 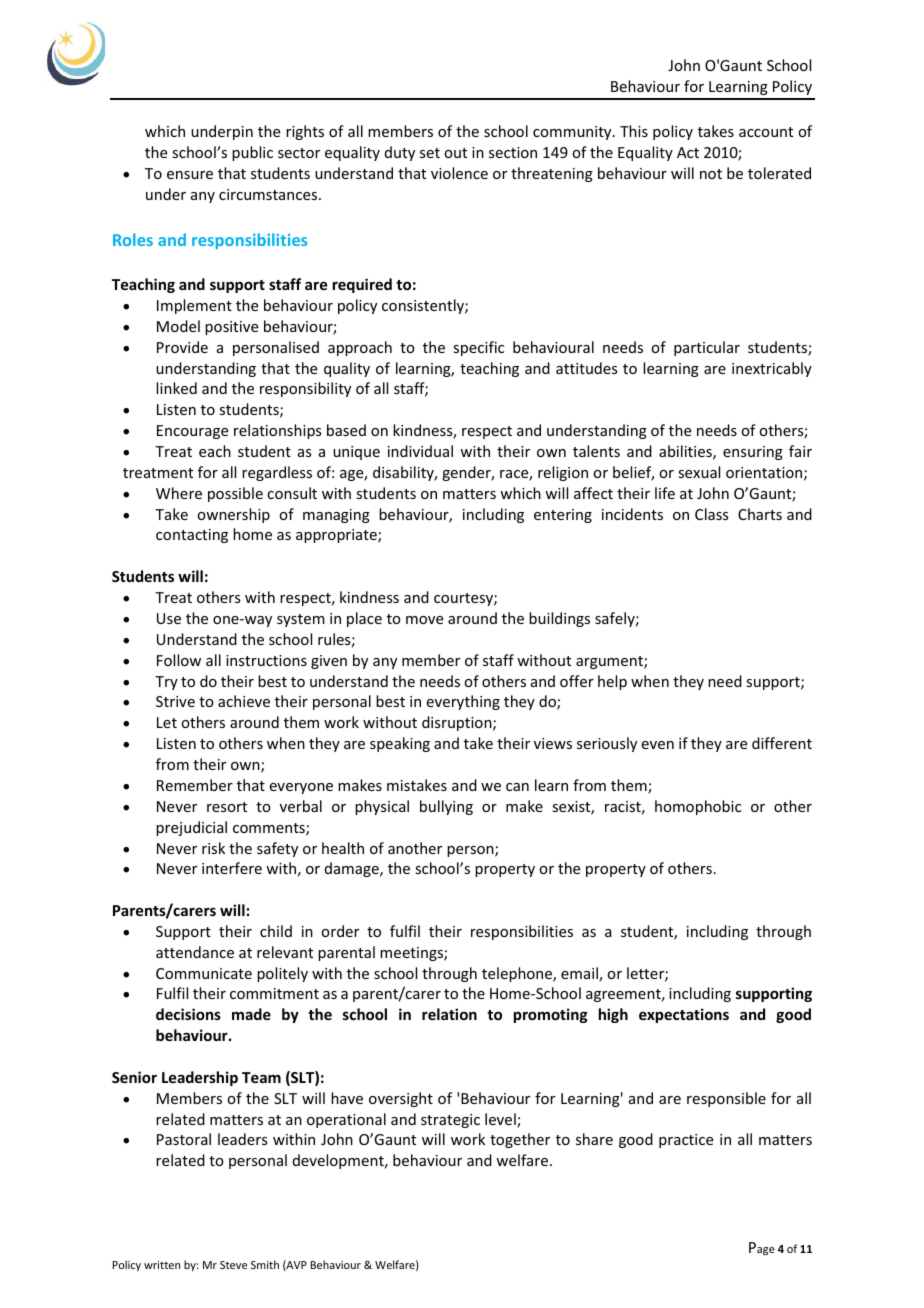 What do you see at coordinates (520, 1140) in the screenshot?
I see `together` at bounding box center [520, 1140].
